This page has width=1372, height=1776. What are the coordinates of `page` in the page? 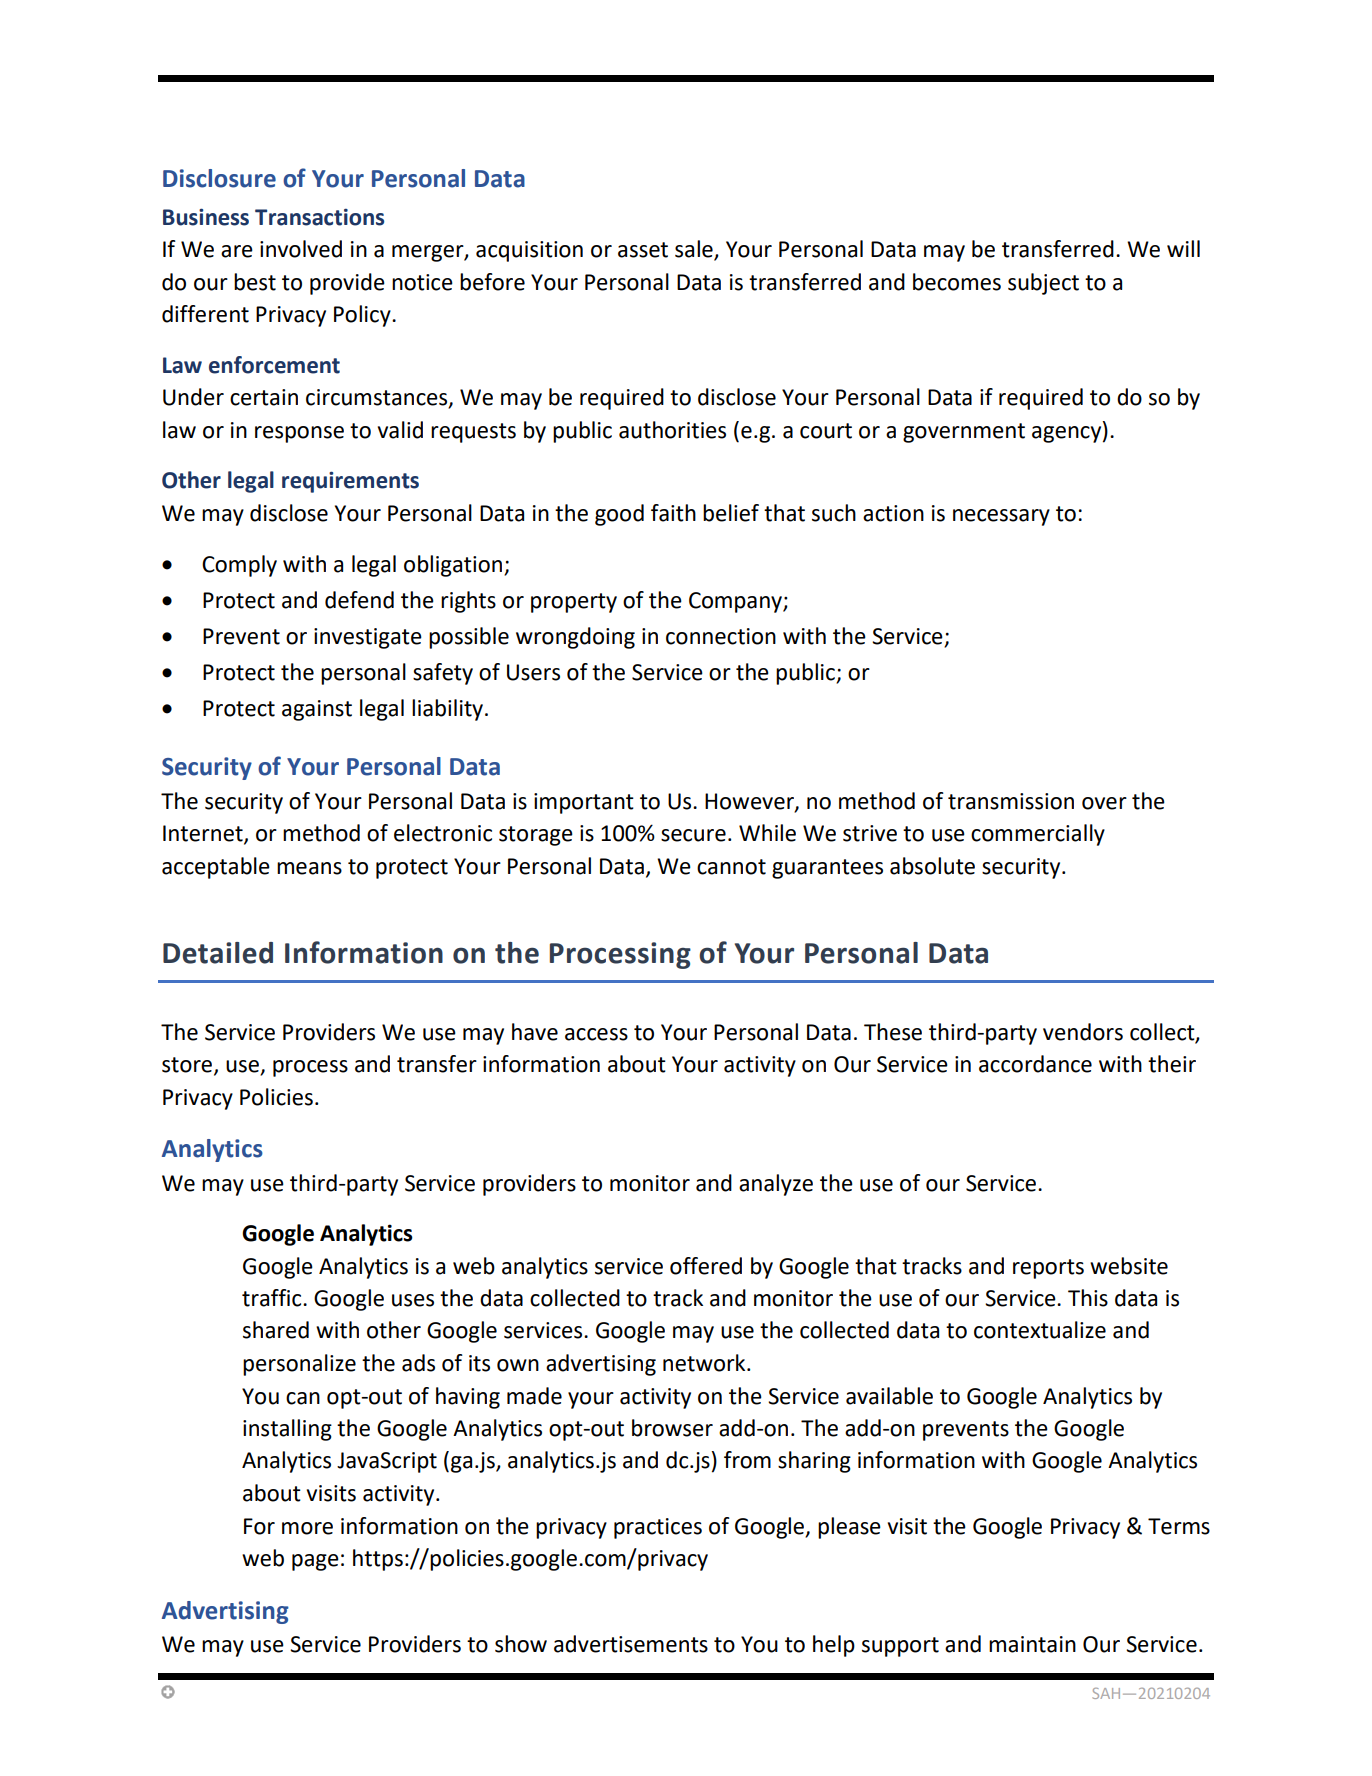 It's located at (315, 1562).
